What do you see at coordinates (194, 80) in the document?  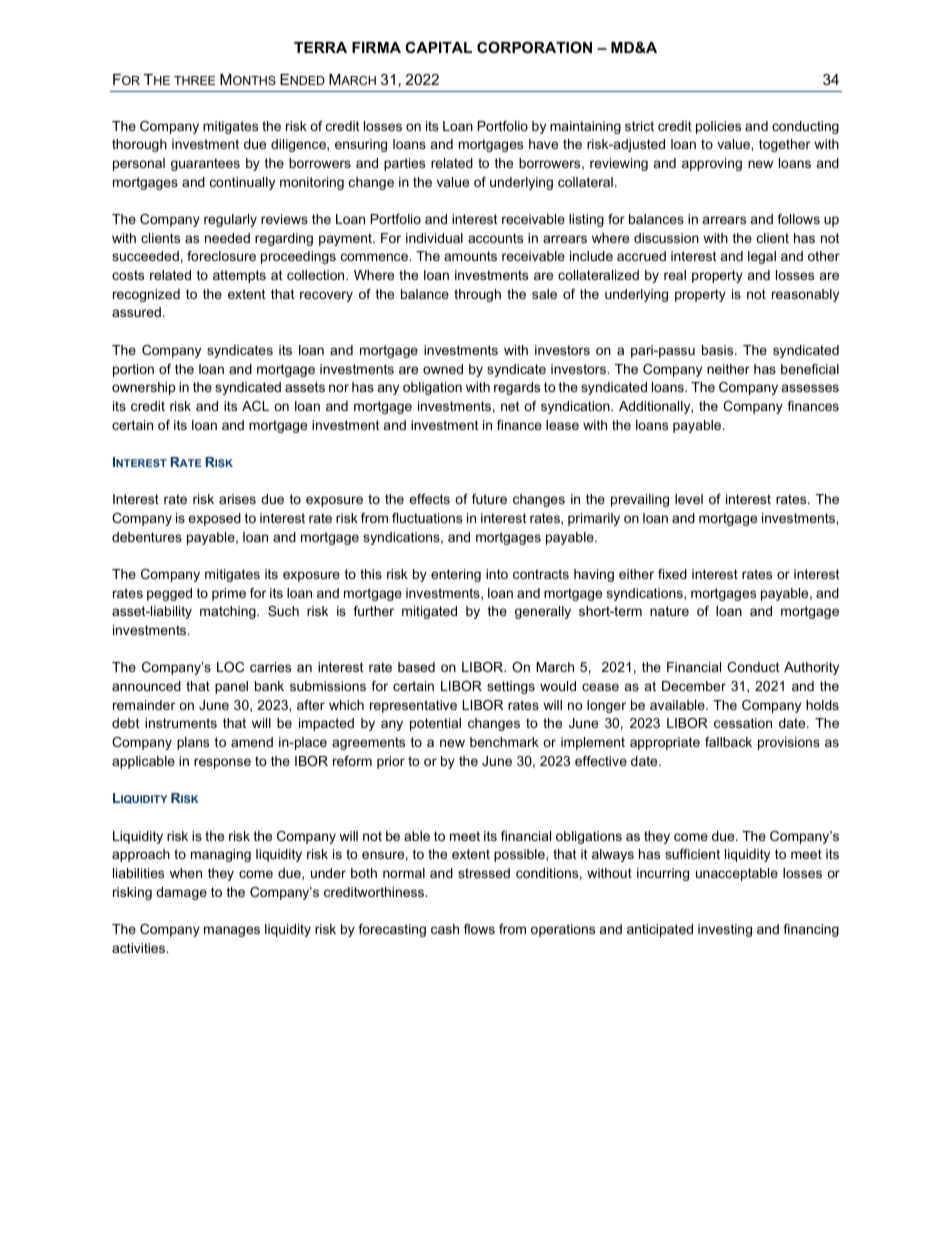 I see `THREE` at bounding box center [194, 80].
